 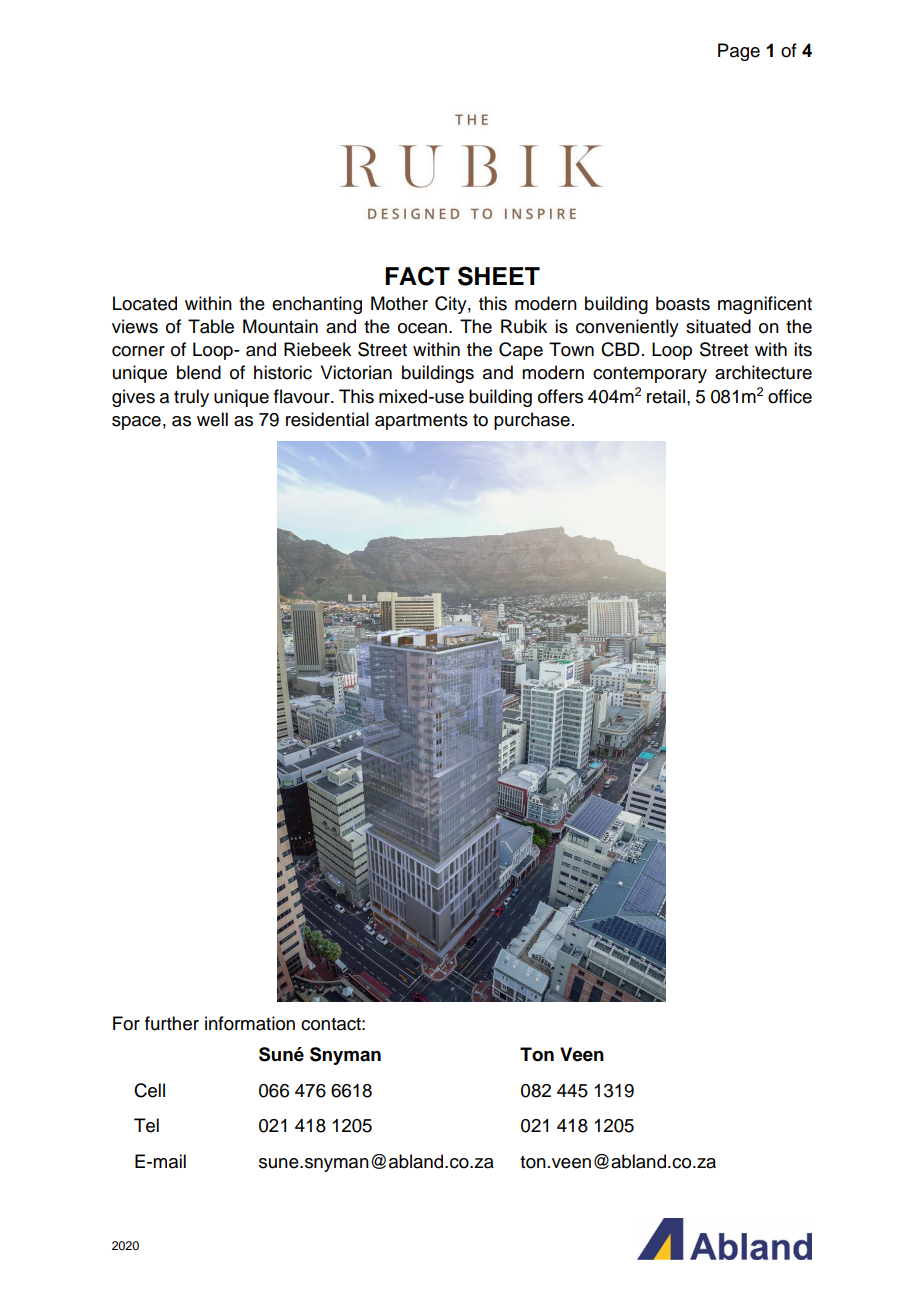 I want to click on Page, so click(x=739, y=52).
